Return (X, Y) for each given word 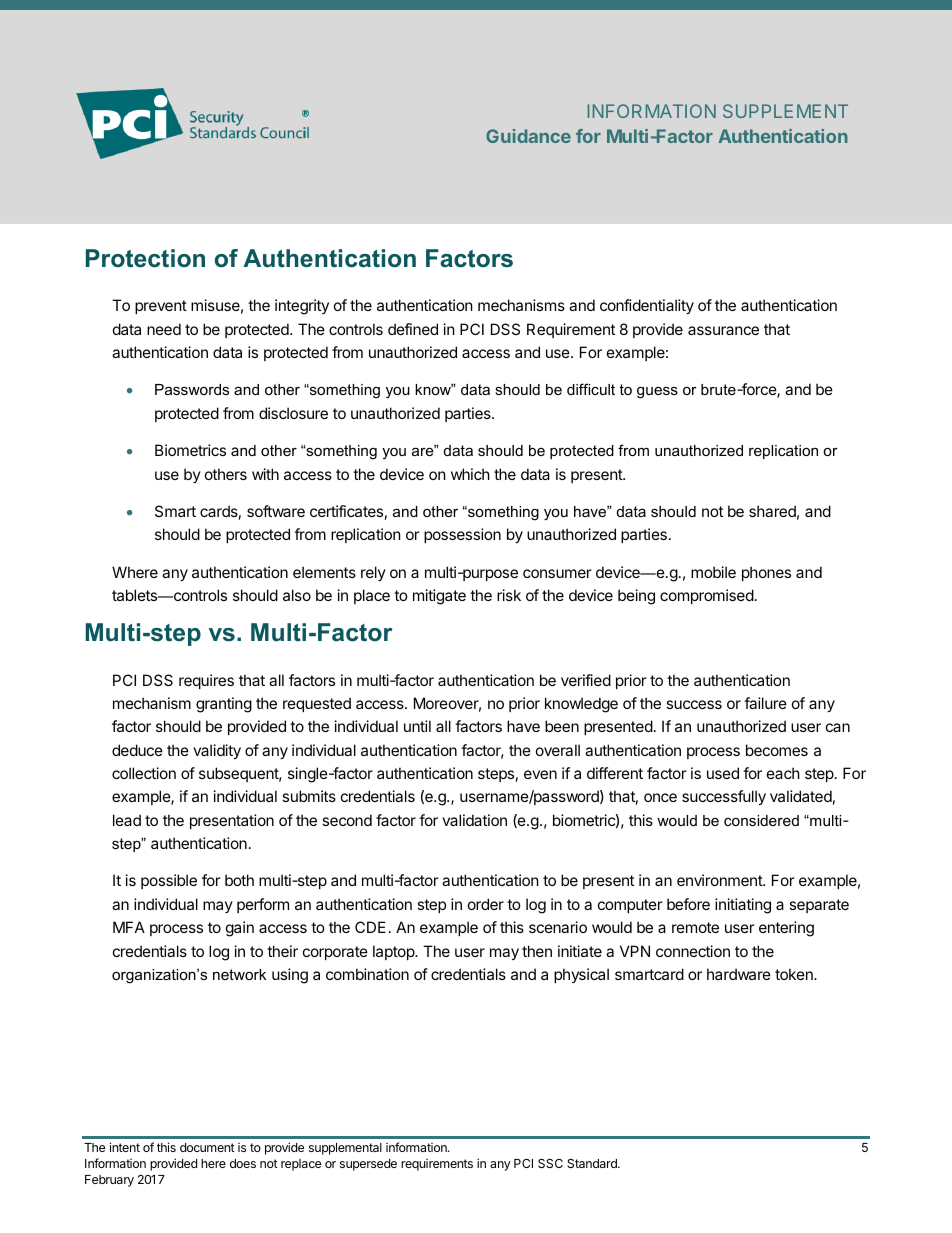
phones (766, 573)
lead (127, 820)
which (470, 474)
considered (761, 820)
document (207, 1147)
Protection (145, 258)
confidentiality (647, 306)
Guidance (528, 136)
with (265, 474)
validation (474, 820)
